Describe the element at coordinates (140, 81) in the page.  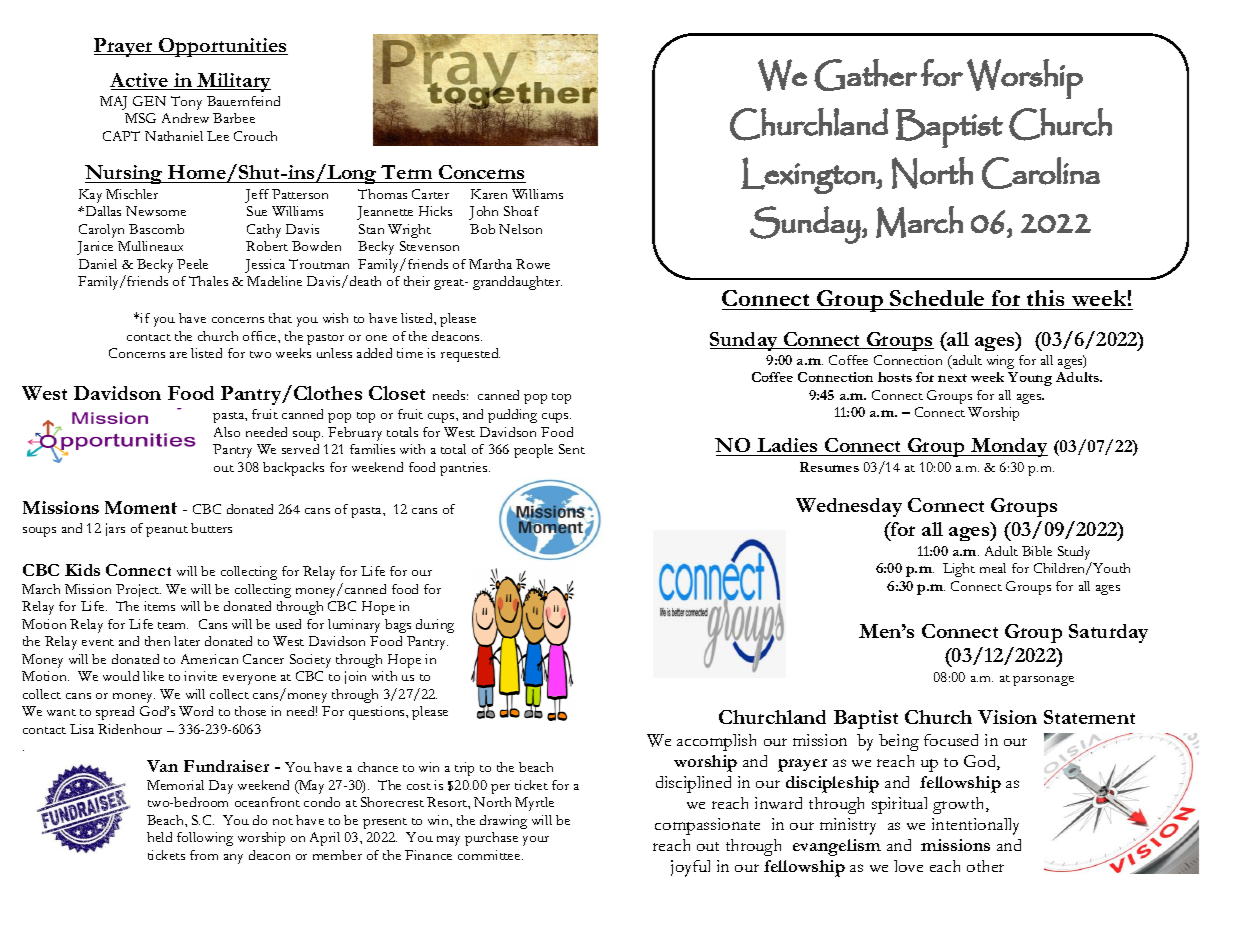
I see `Active` at that location.
